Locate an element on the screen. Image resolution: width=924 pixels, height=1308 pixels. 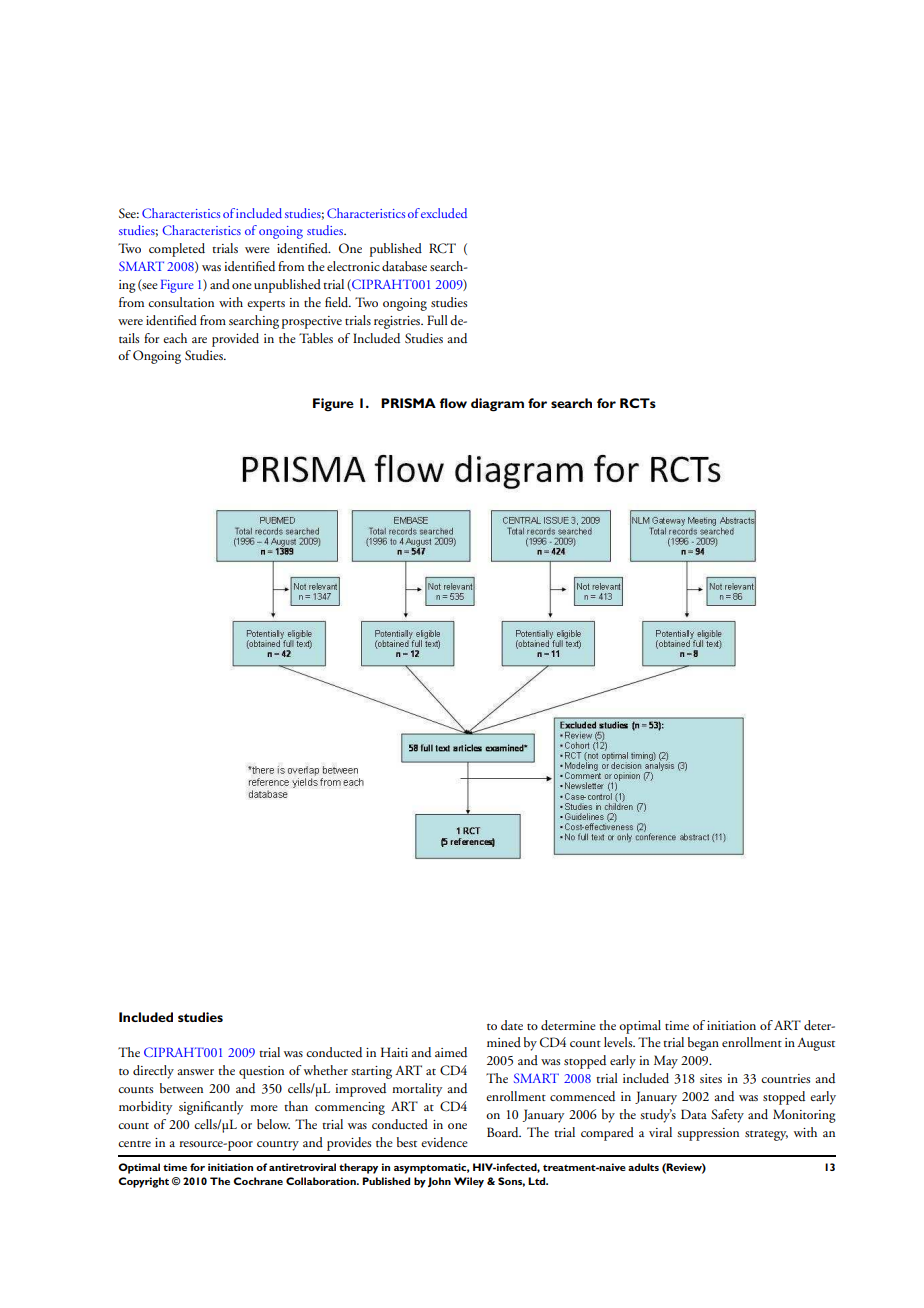
completed is located at coordinates (177, 250).
